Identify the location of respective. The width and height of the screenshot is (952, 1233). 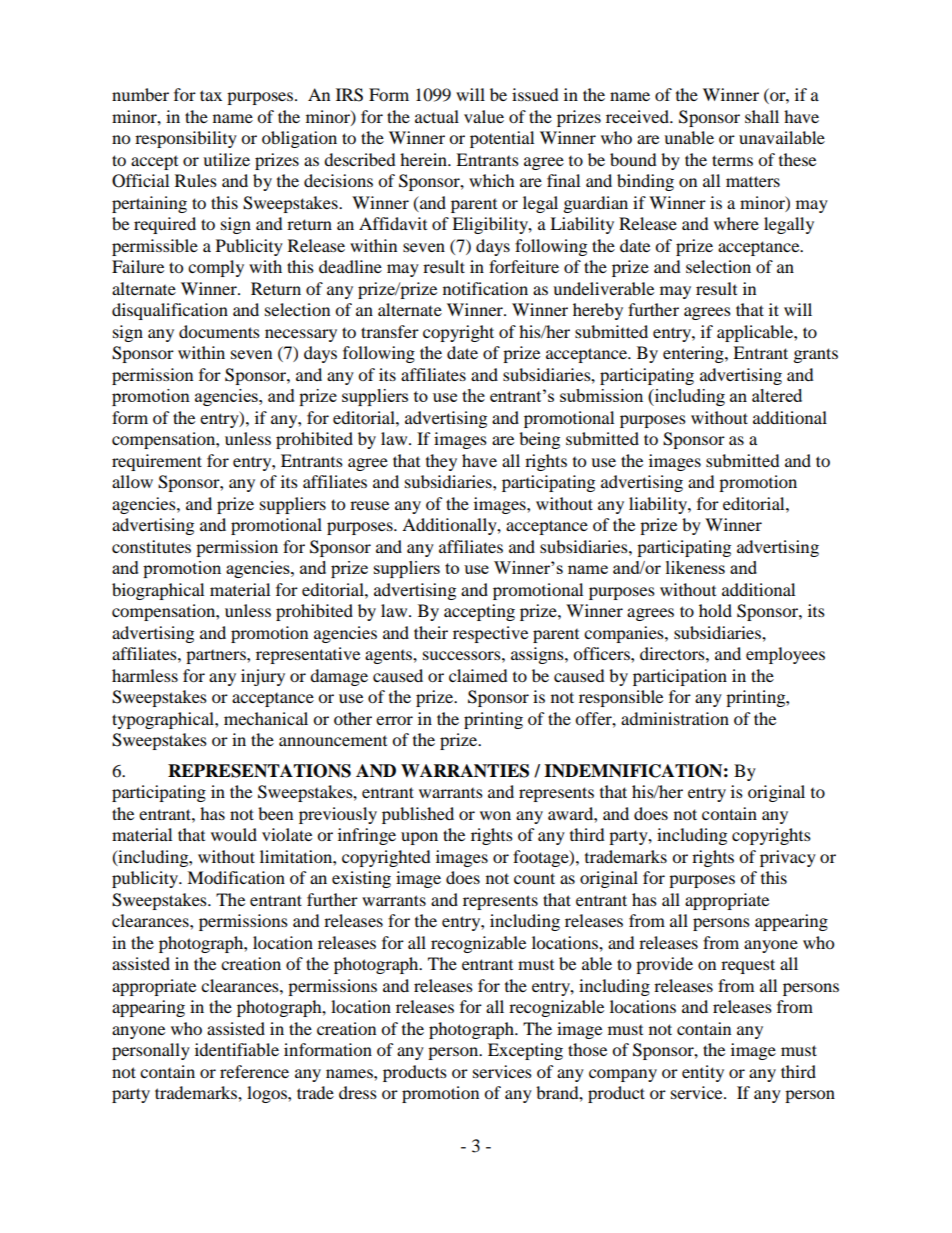
(490, 634).
